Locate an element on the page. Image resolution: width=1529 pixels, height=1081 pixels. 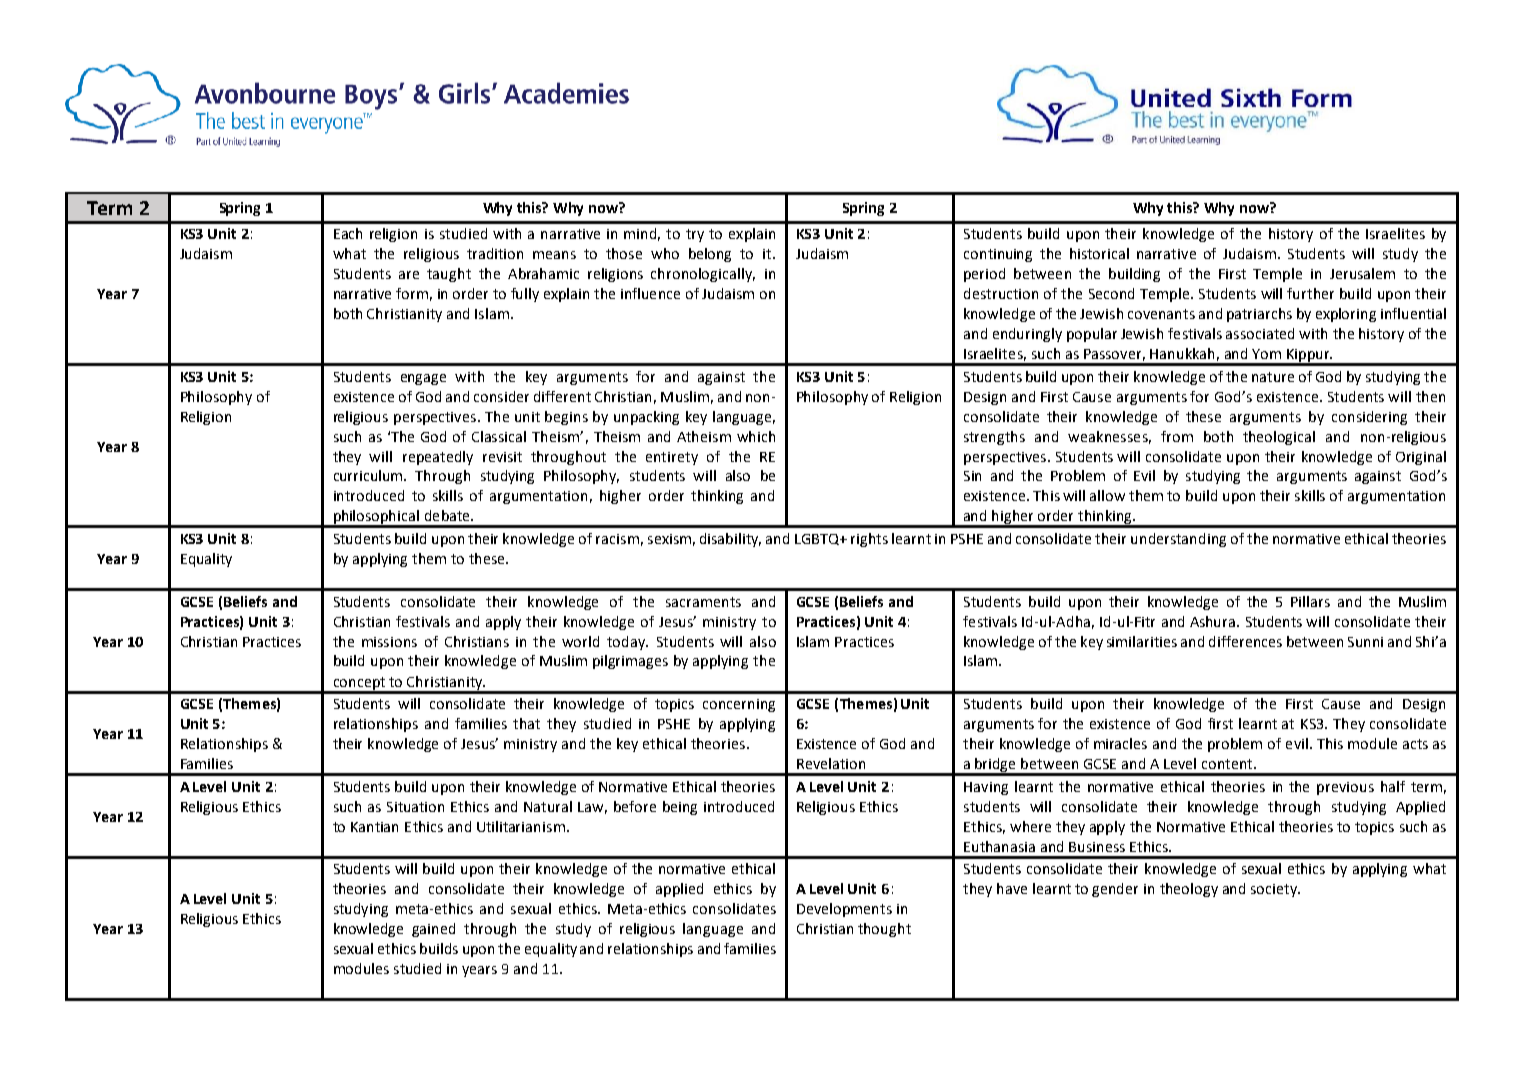
tradition is located at coordinates (495, 253).
